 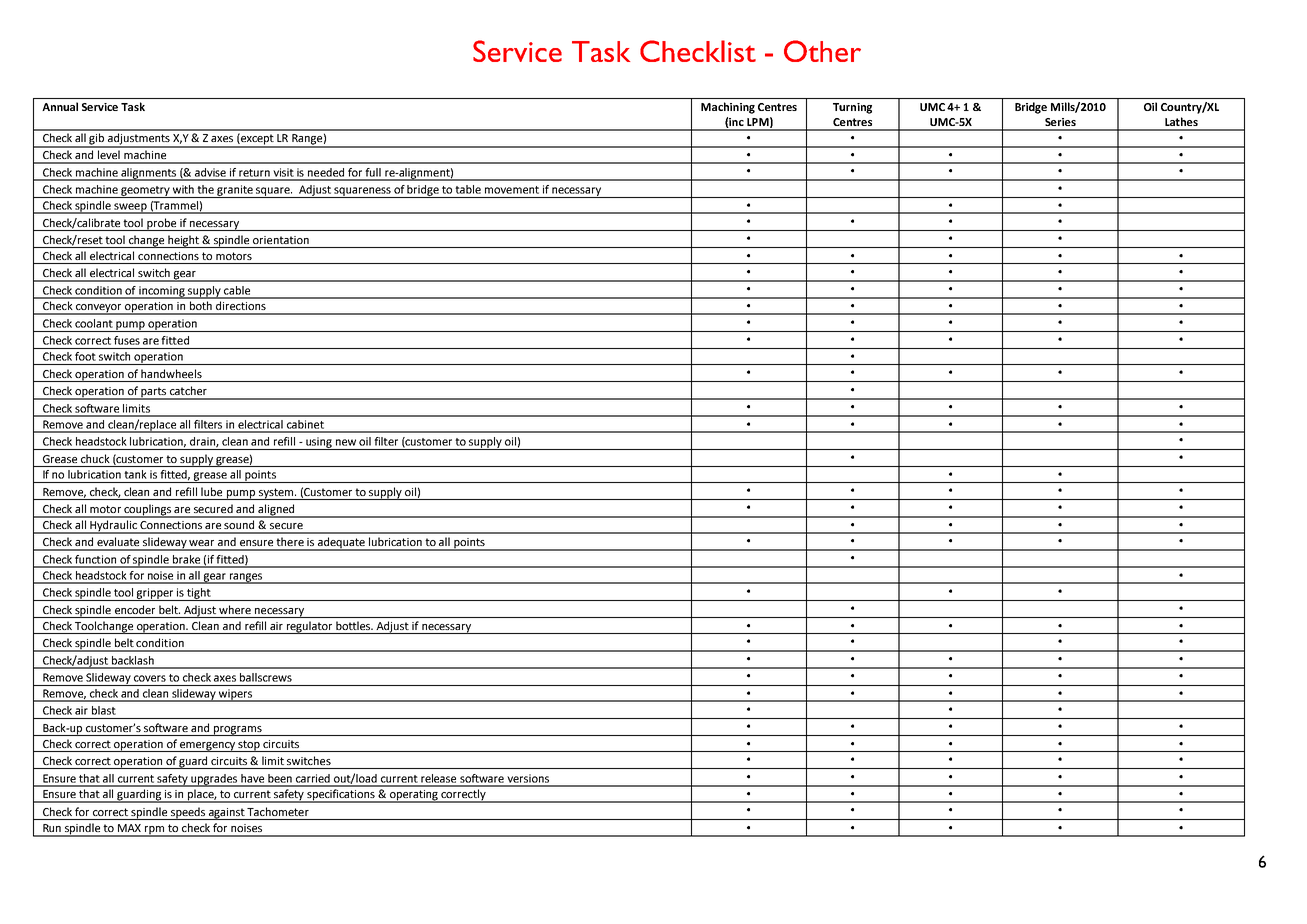 I want to click on operating, so click(x=414, y=796).
